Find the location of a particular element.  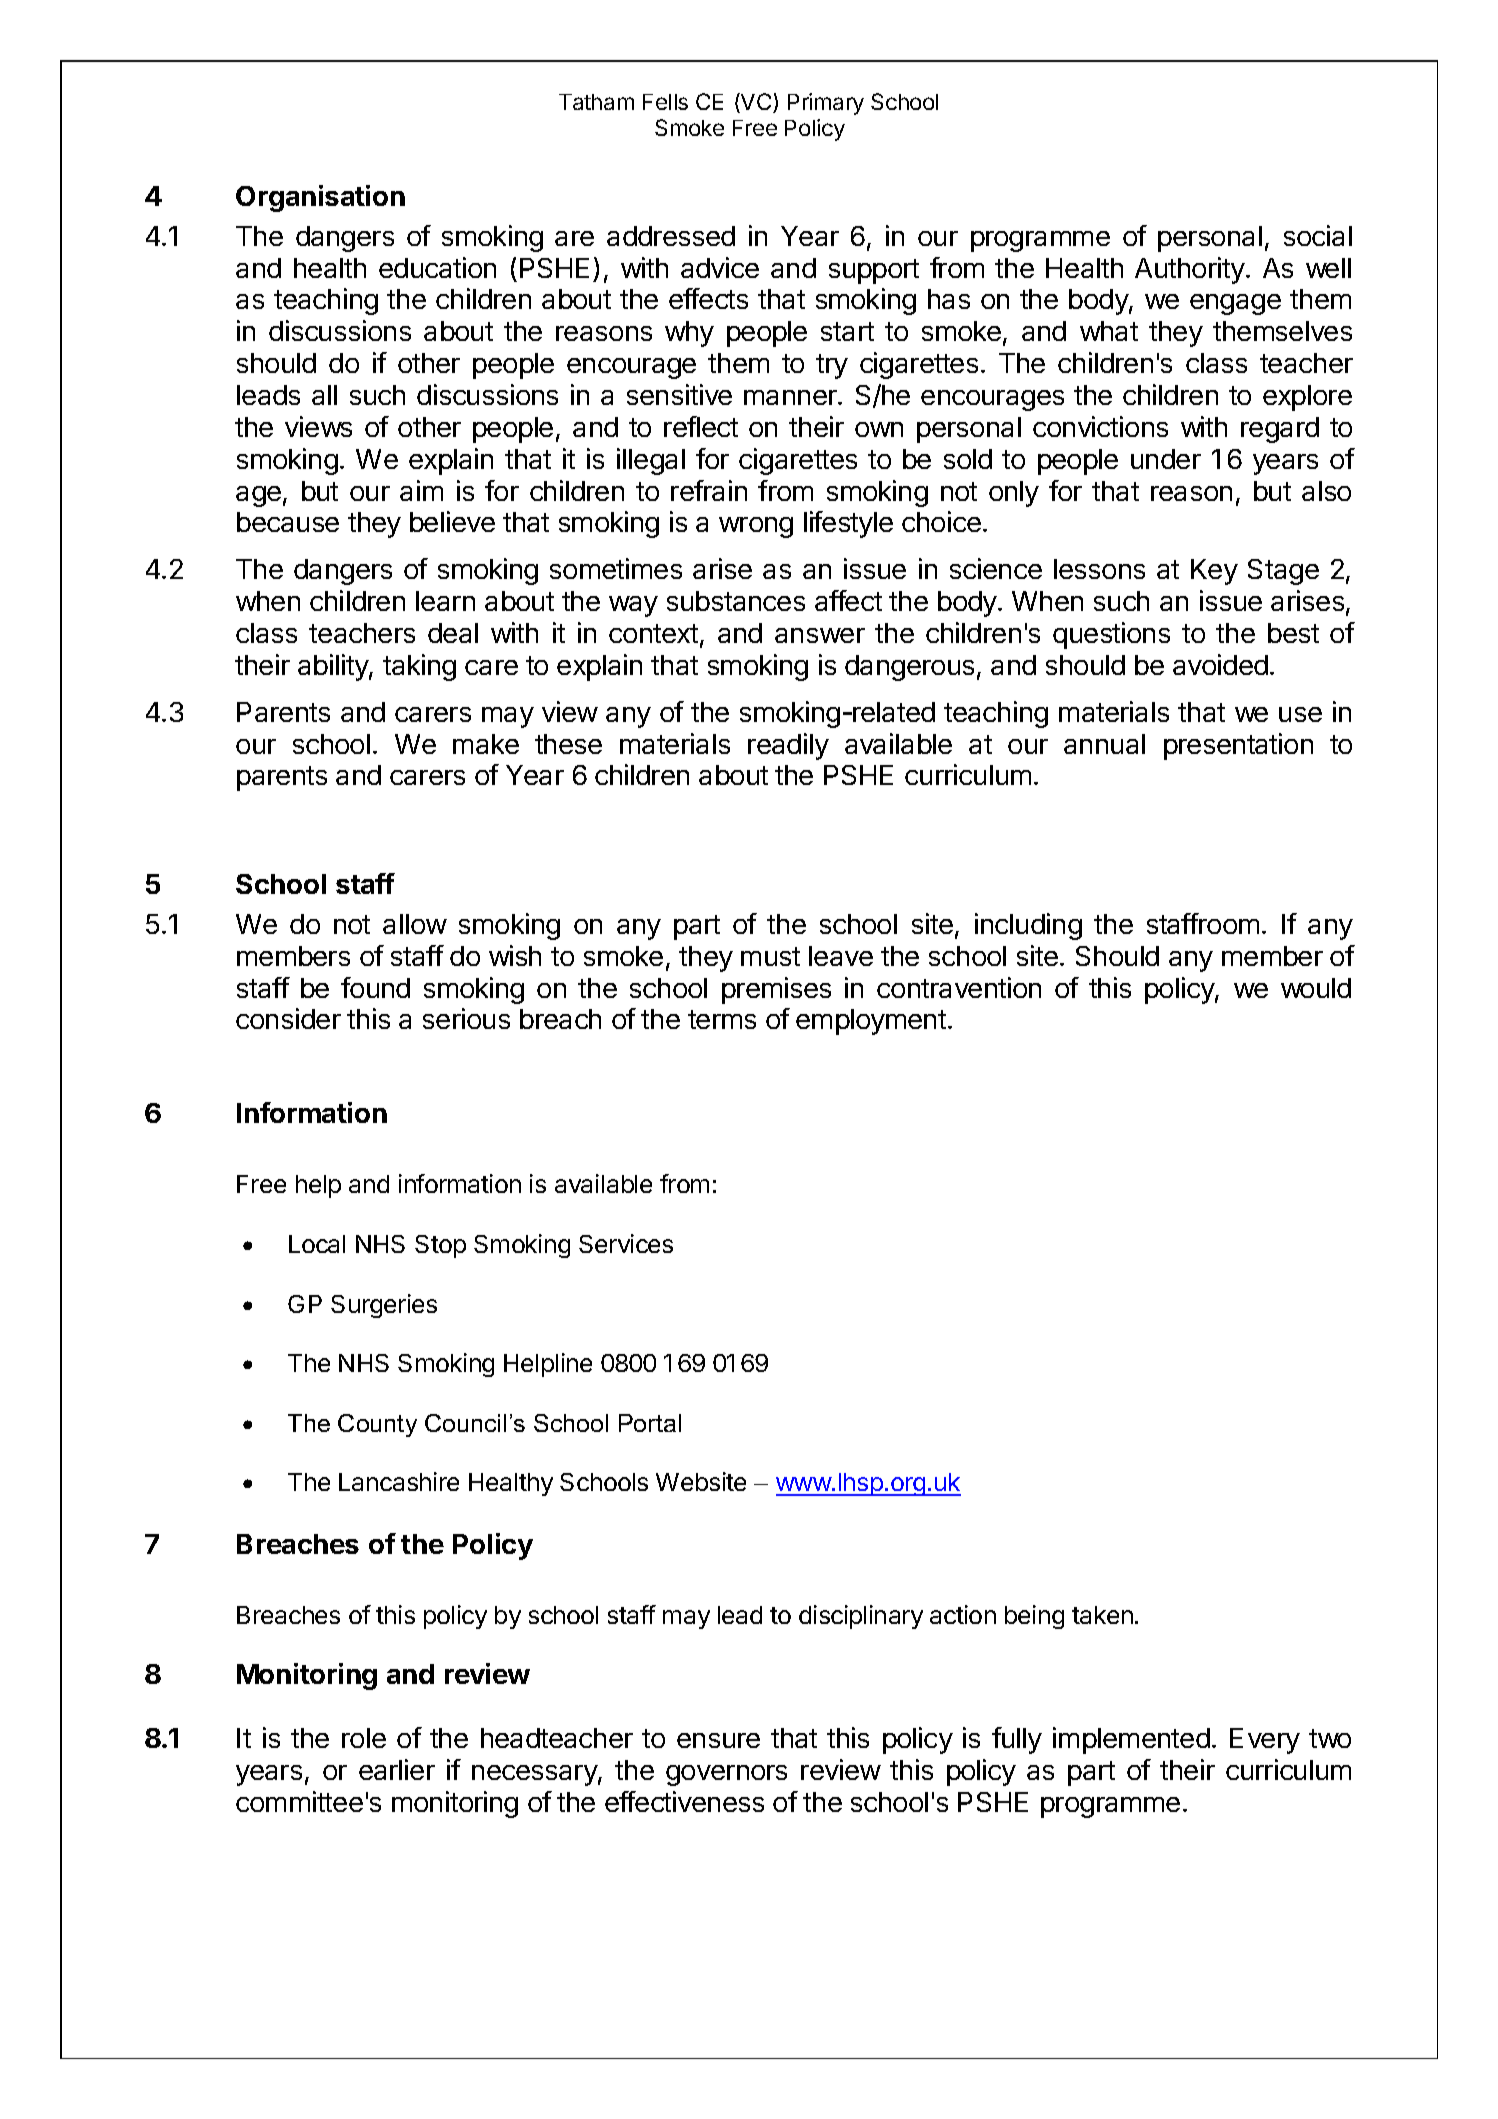

taken is located at coordinates (1102, 1615).
